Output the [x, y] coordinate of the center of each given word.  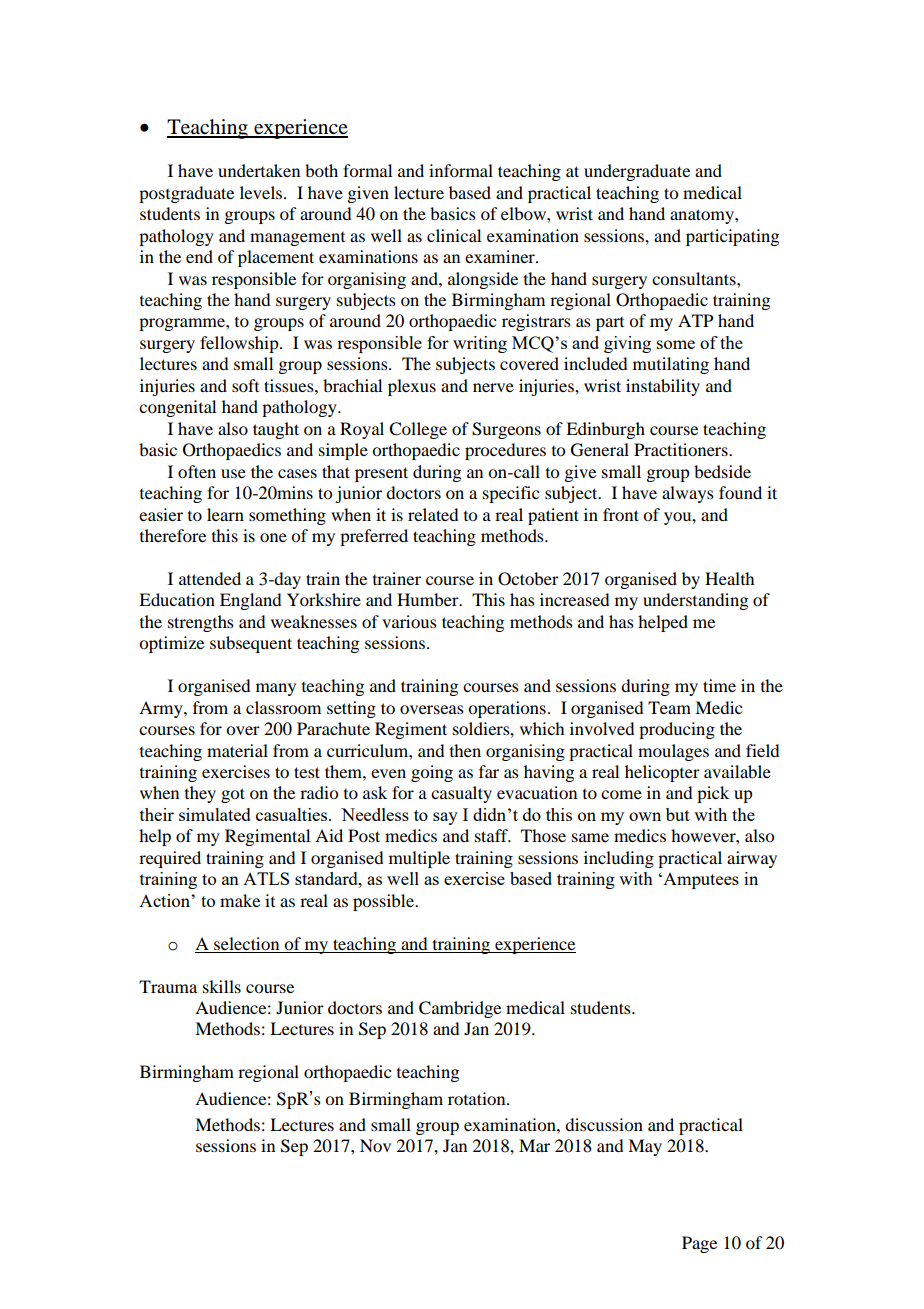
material [237, 750]
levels [262, 192]
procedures [505, 451]
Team [669, 707]
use [233, 473]
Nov [375, 1145]
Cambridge [460, 1009]
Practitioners [682, 449]
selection [246, 943]
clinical [454, 235]
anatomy [703, 216]
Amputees [700, 881]
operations [507, 709]
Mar [534, 1145]
